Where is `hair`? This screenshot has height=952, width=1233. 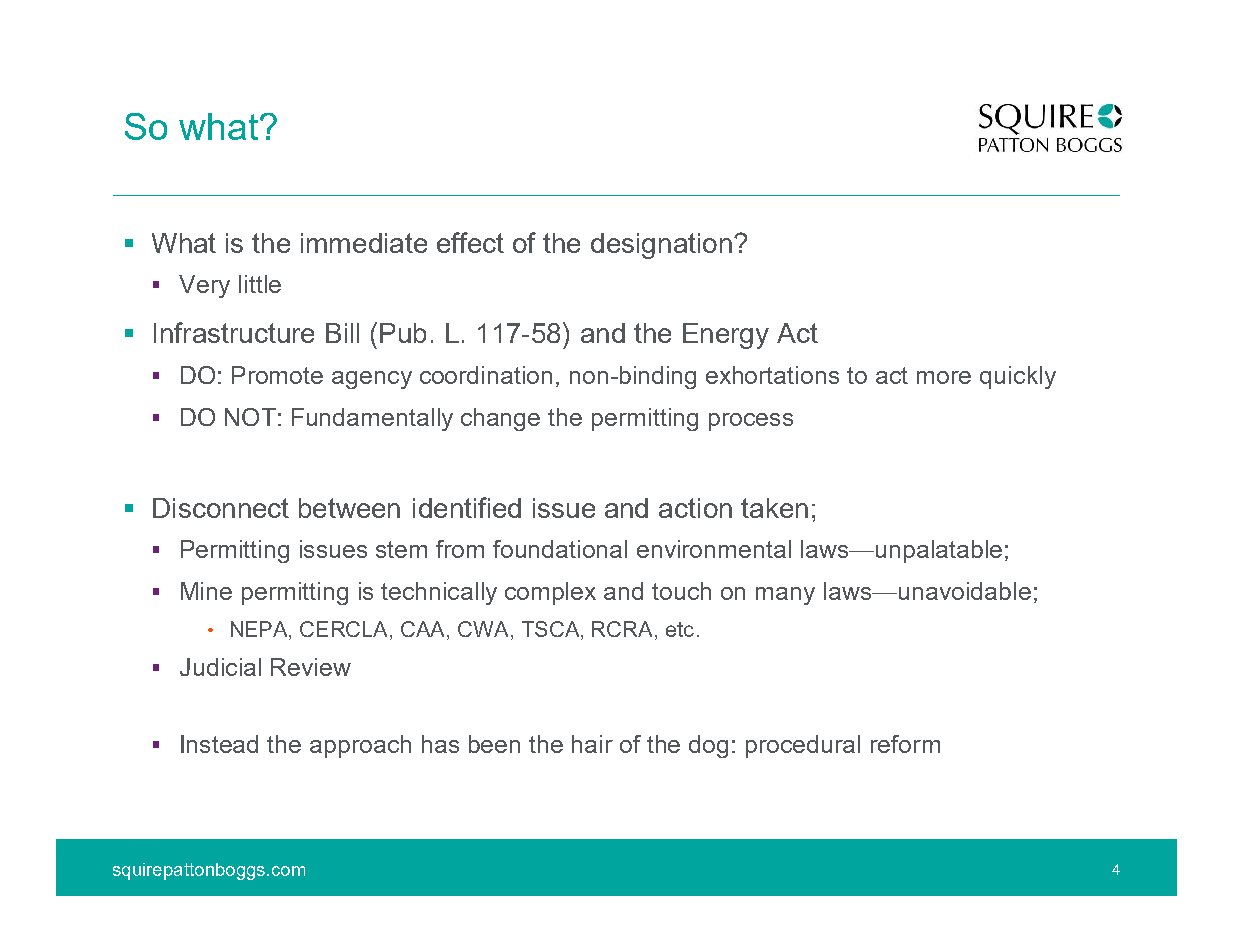
hair is located at coordinates (592, 744).
